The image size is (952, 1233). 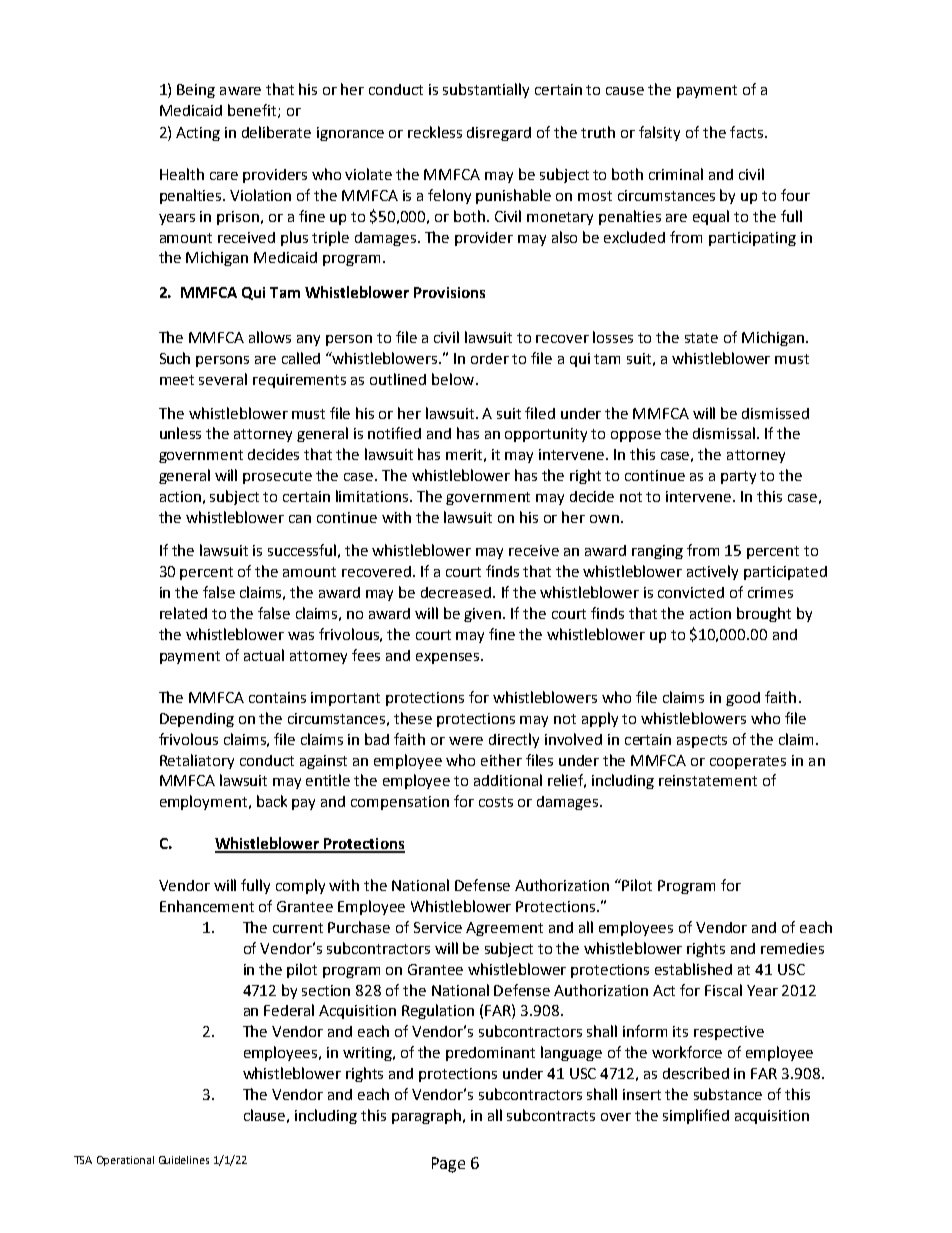 What do you see at coordinates (180, 433) in the screenshot?
I see `unless` at bounding box center [180, 433].
